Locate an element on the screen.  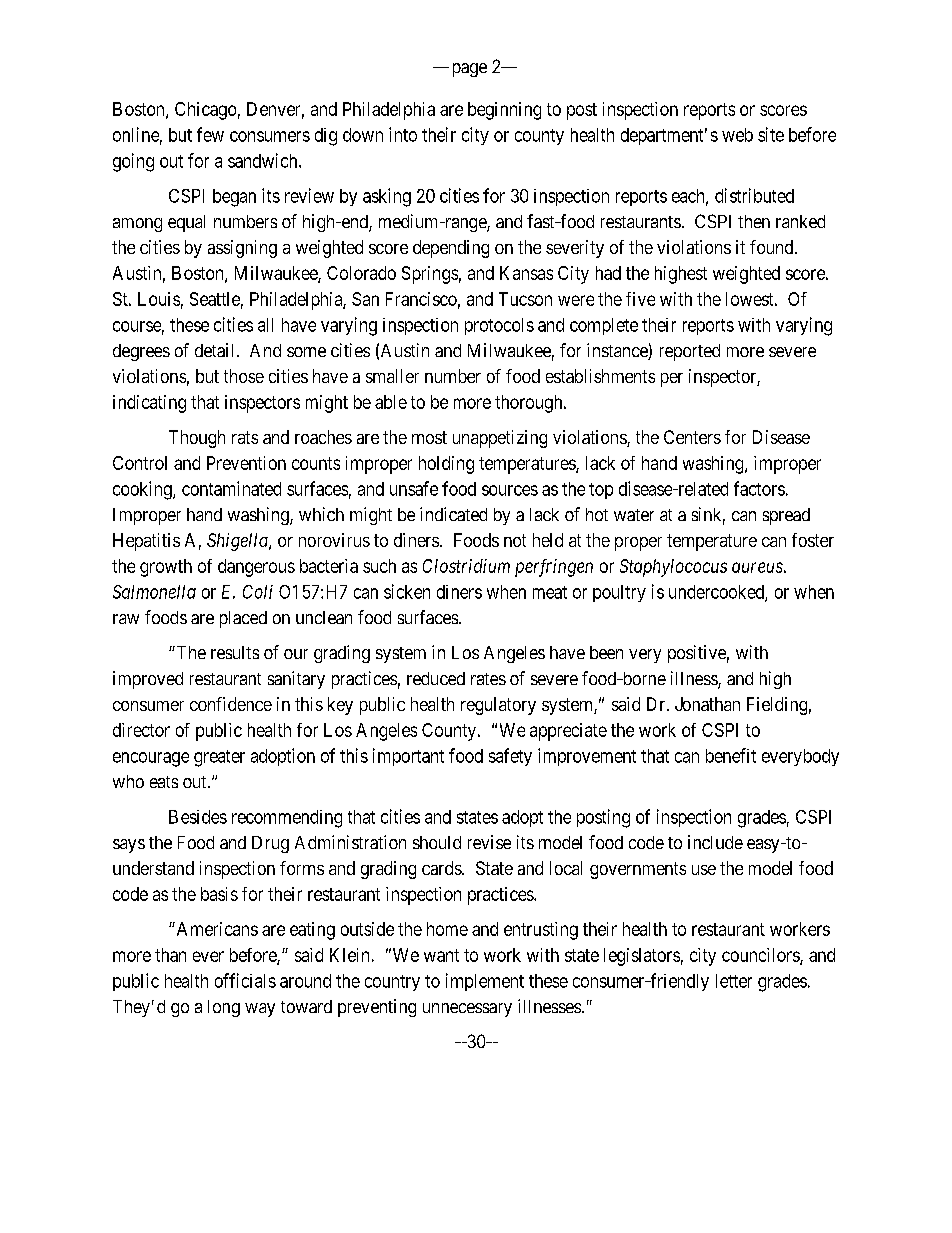
web is located at coordinates (737, 135).
